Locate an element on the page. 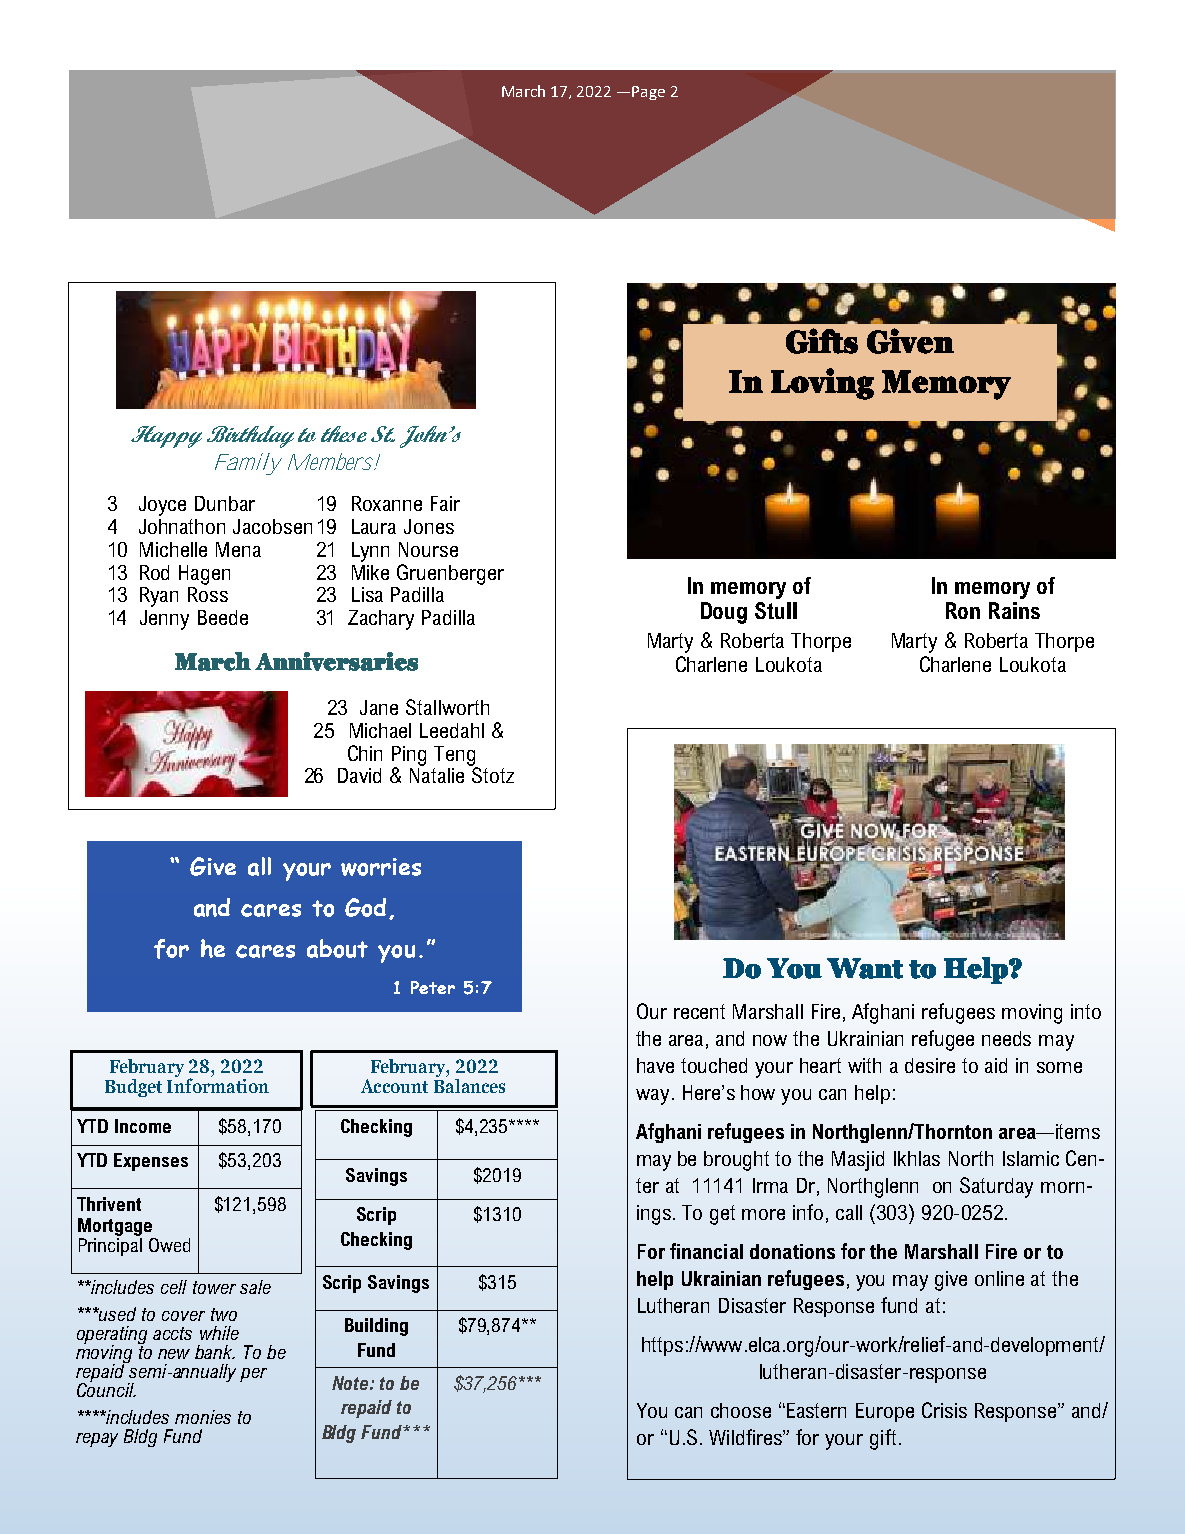  Teng is located at coordinates (455, 757).
